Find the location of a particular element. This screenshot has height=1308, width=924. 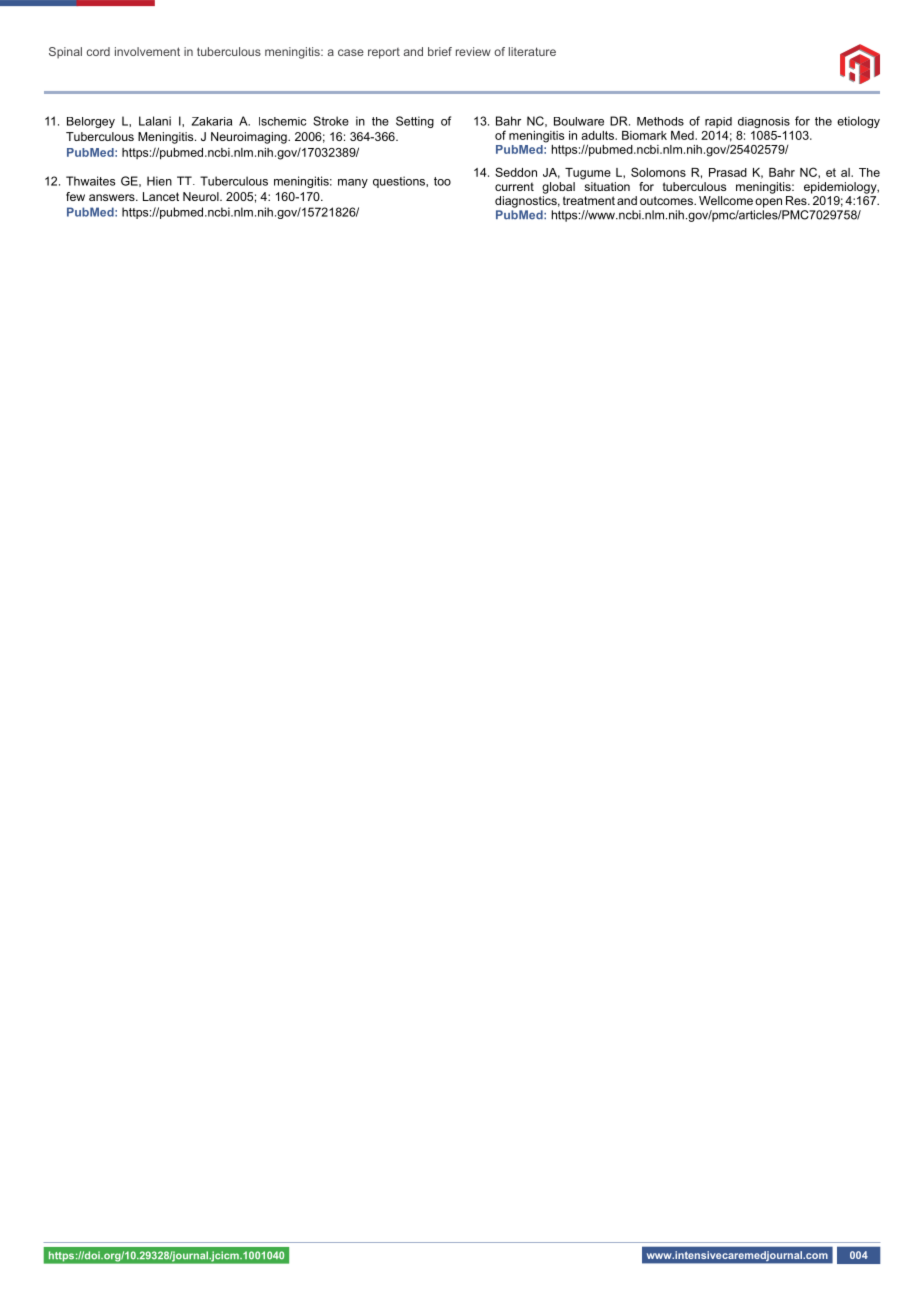

diagnosis is located at coordinates (764, 122).
